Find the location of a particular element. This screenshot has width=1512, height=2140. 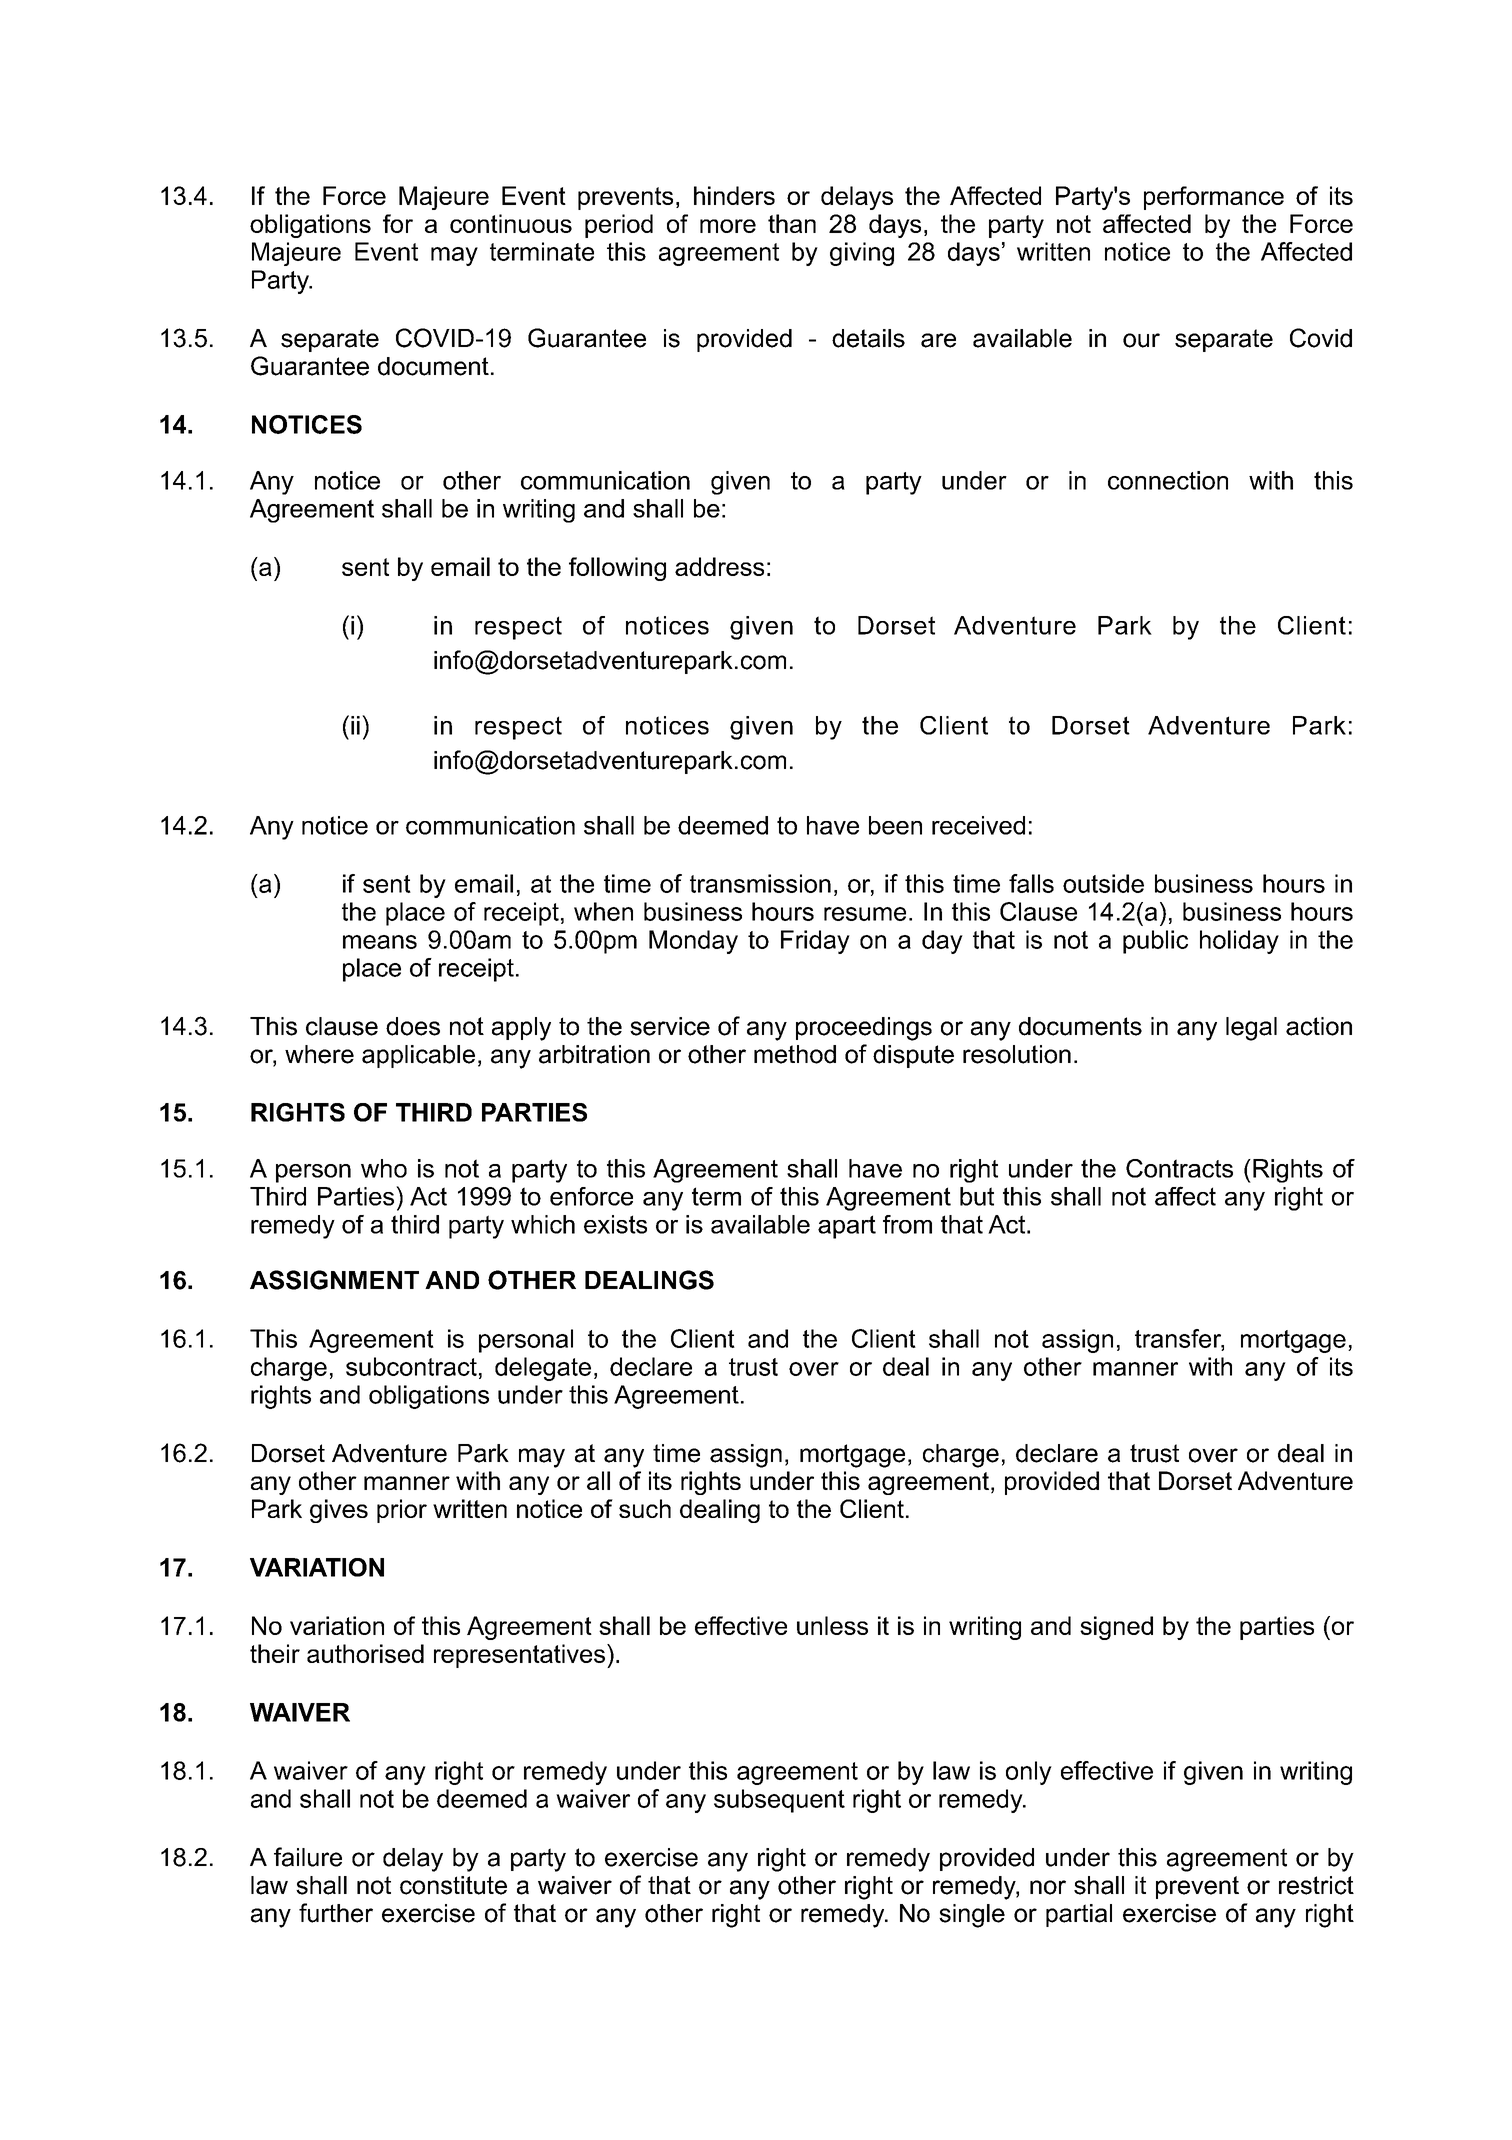

continuous is located at coordinates (511, 223).
